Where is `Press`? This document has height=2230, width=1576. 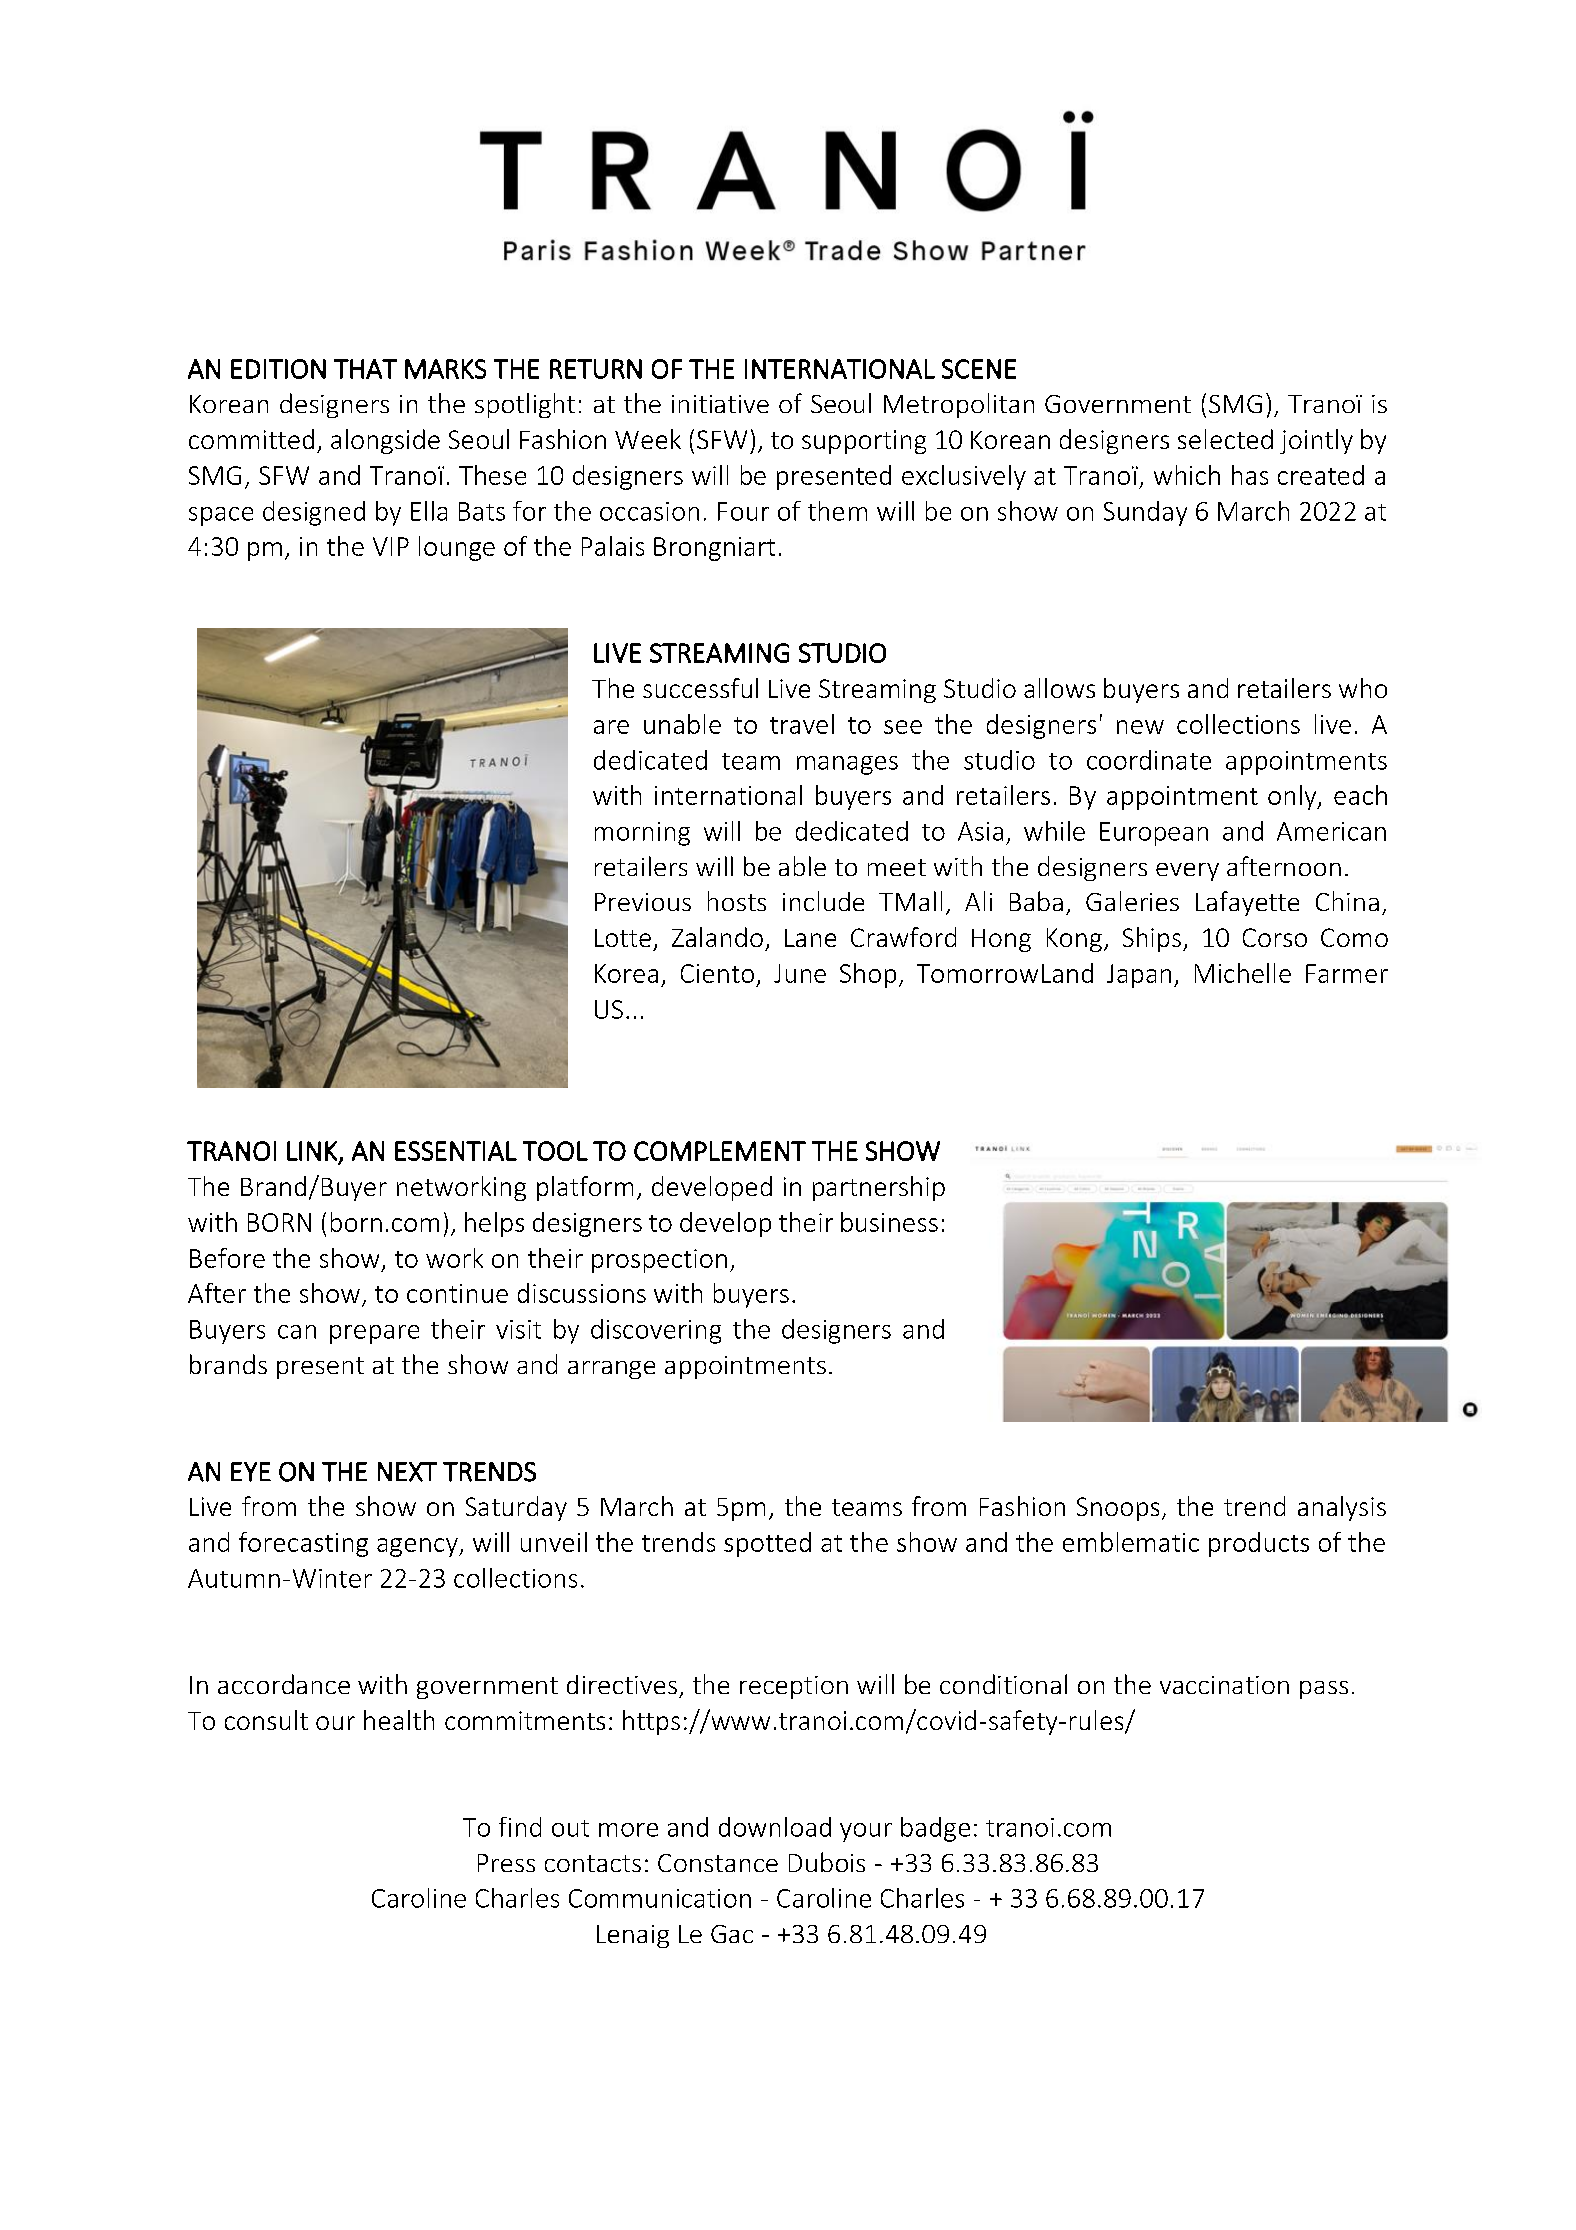 Press is located at coordinates (506, 1863).
